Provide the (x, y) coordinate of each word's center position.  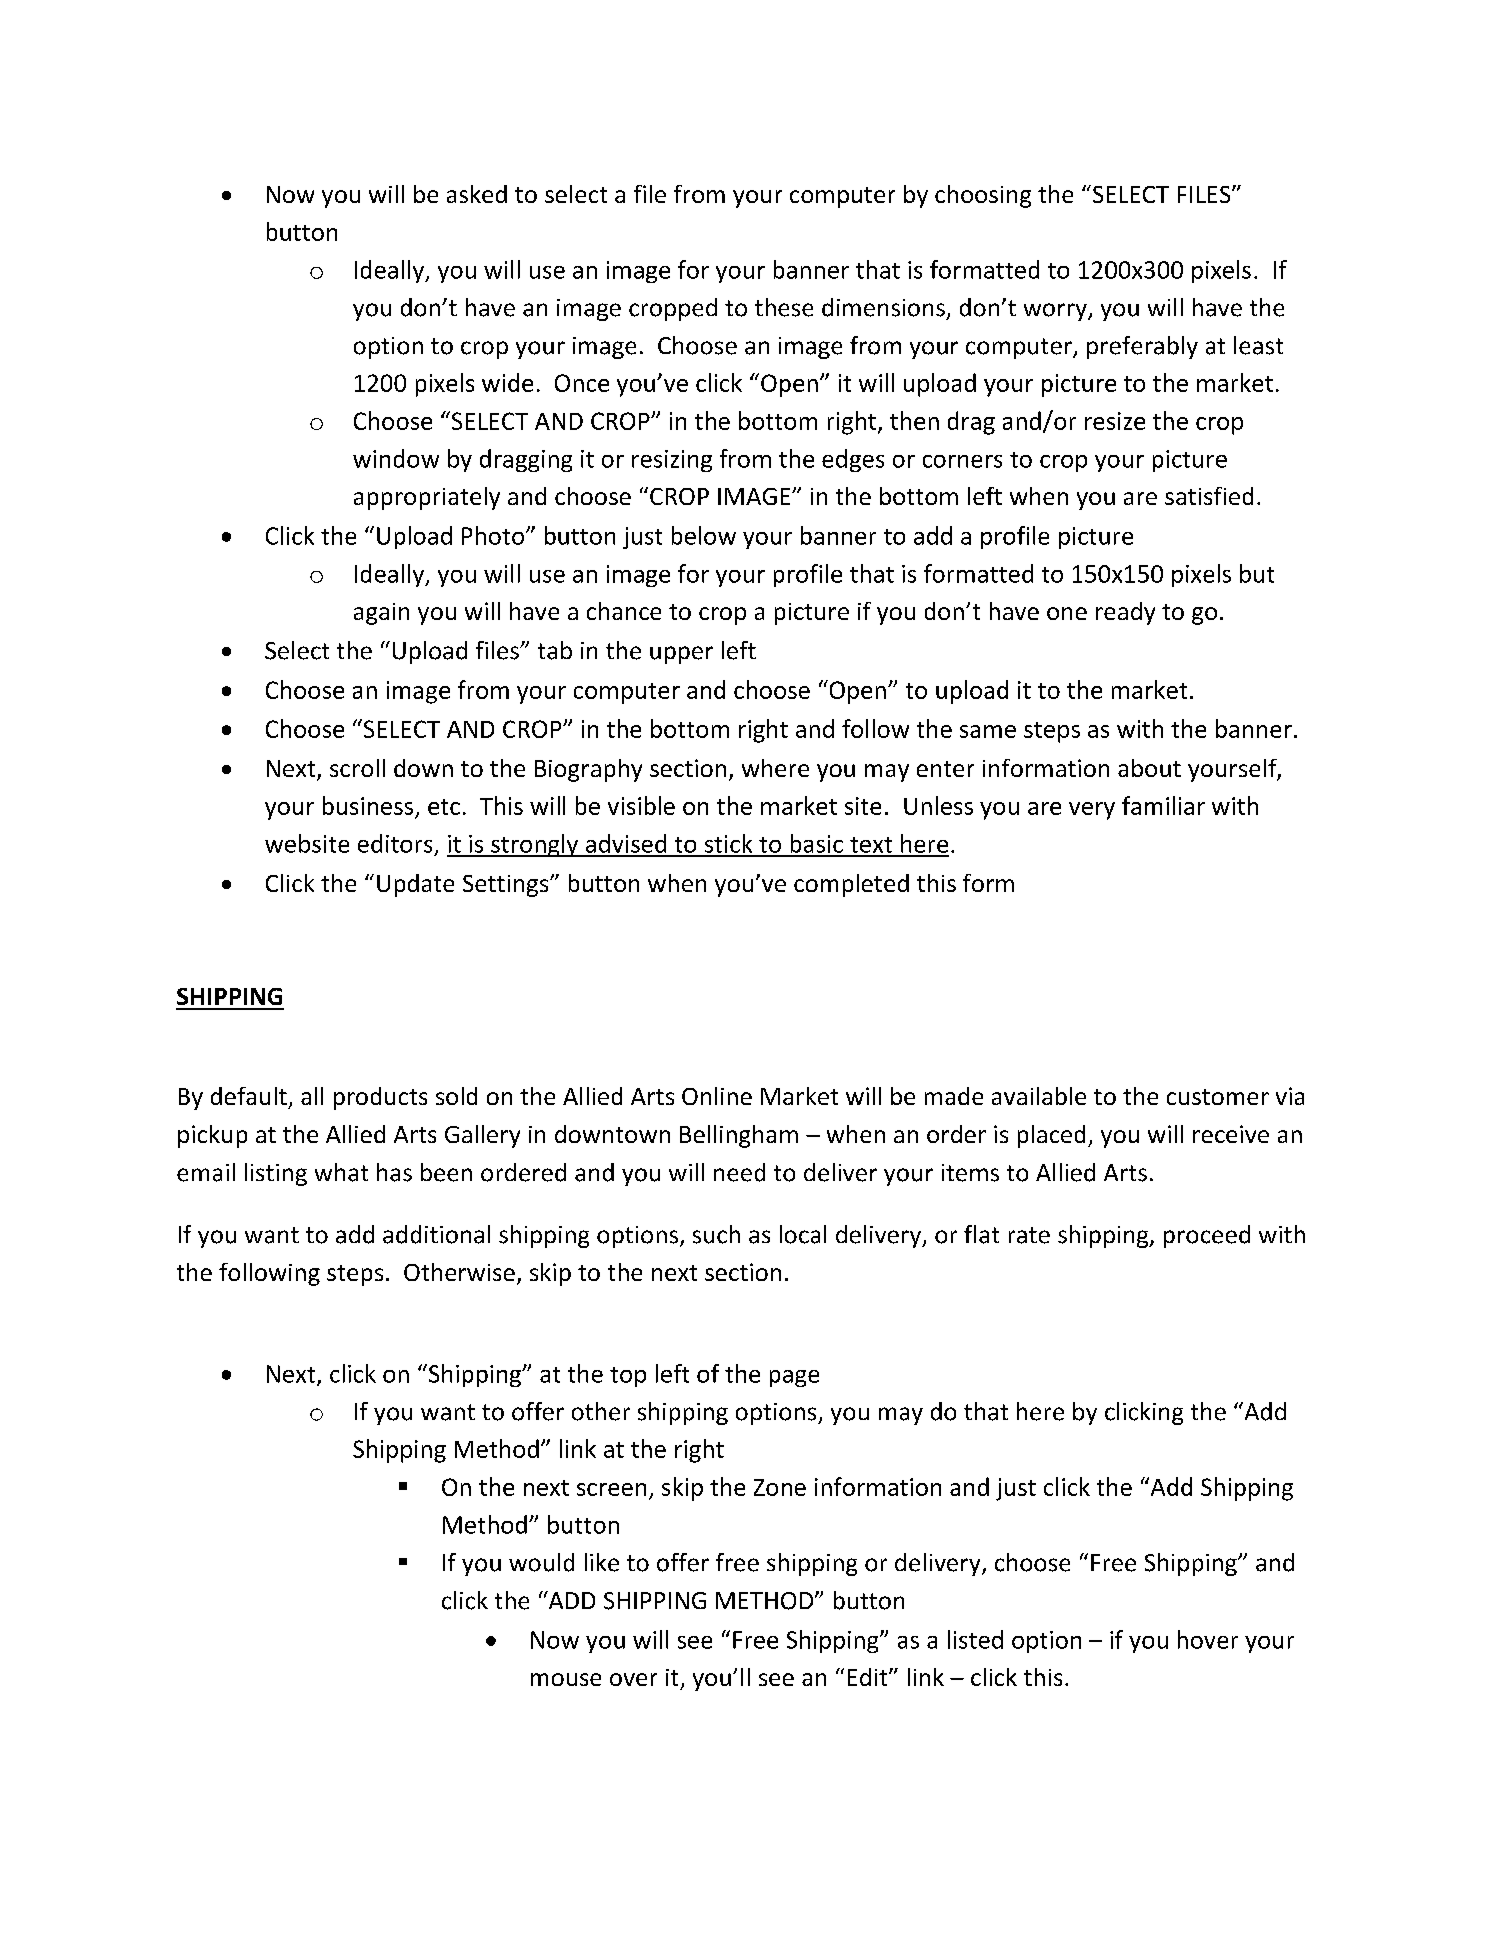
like (602, 1562)
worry (1056, 312)
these (784, 307)
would (541, 1562)
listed (975, 1639)
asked (477, 194)
